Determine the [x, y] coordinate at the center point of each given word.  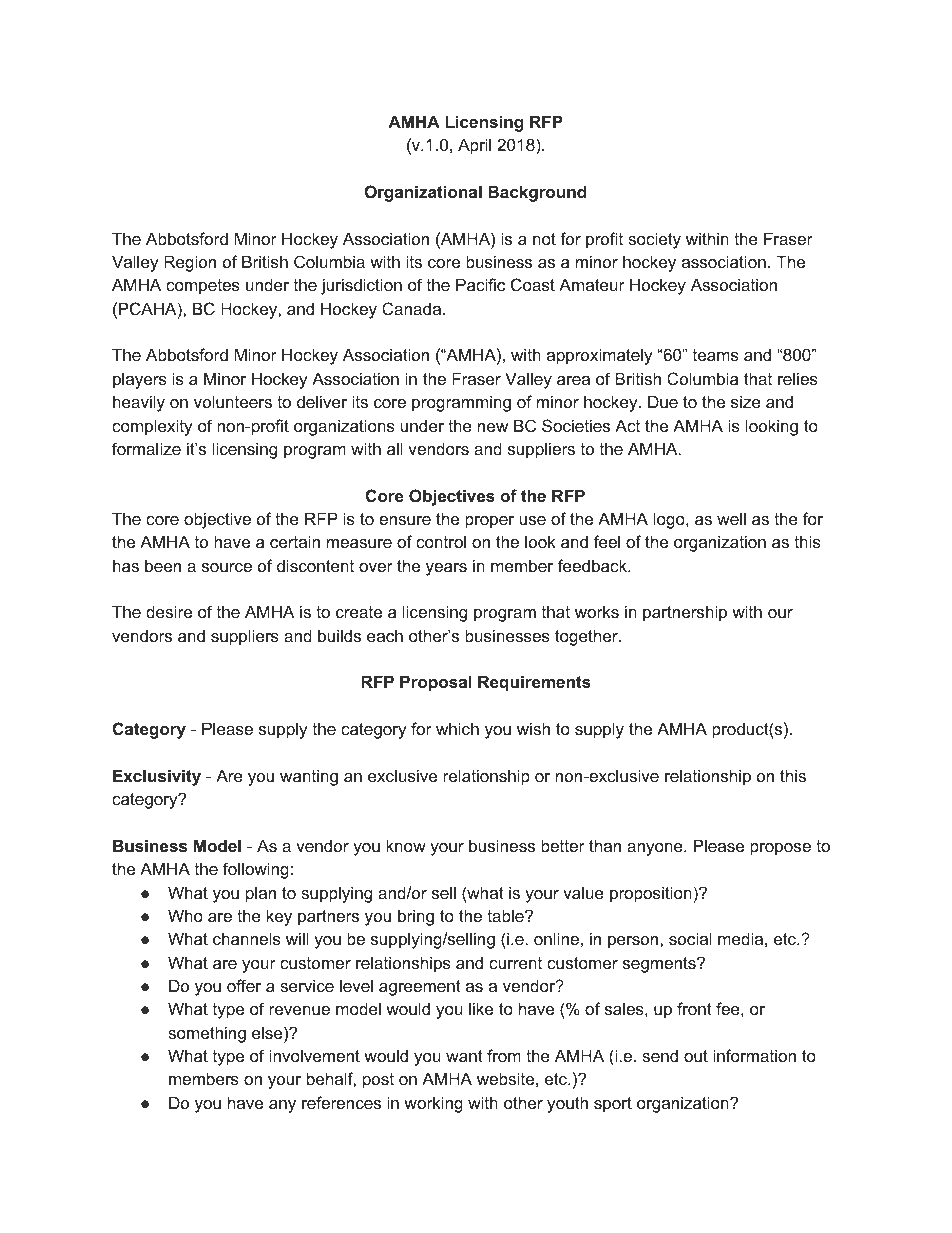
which [457, 728]
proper [489, 522]
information [754, 1055]
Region [190, 263]
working [433, 1104]
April [474, 146]
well [731, 518]
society [654, 240]
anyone [656, 849]
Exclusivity [157, 777]
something [207, 1034]
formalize [146, 448]
